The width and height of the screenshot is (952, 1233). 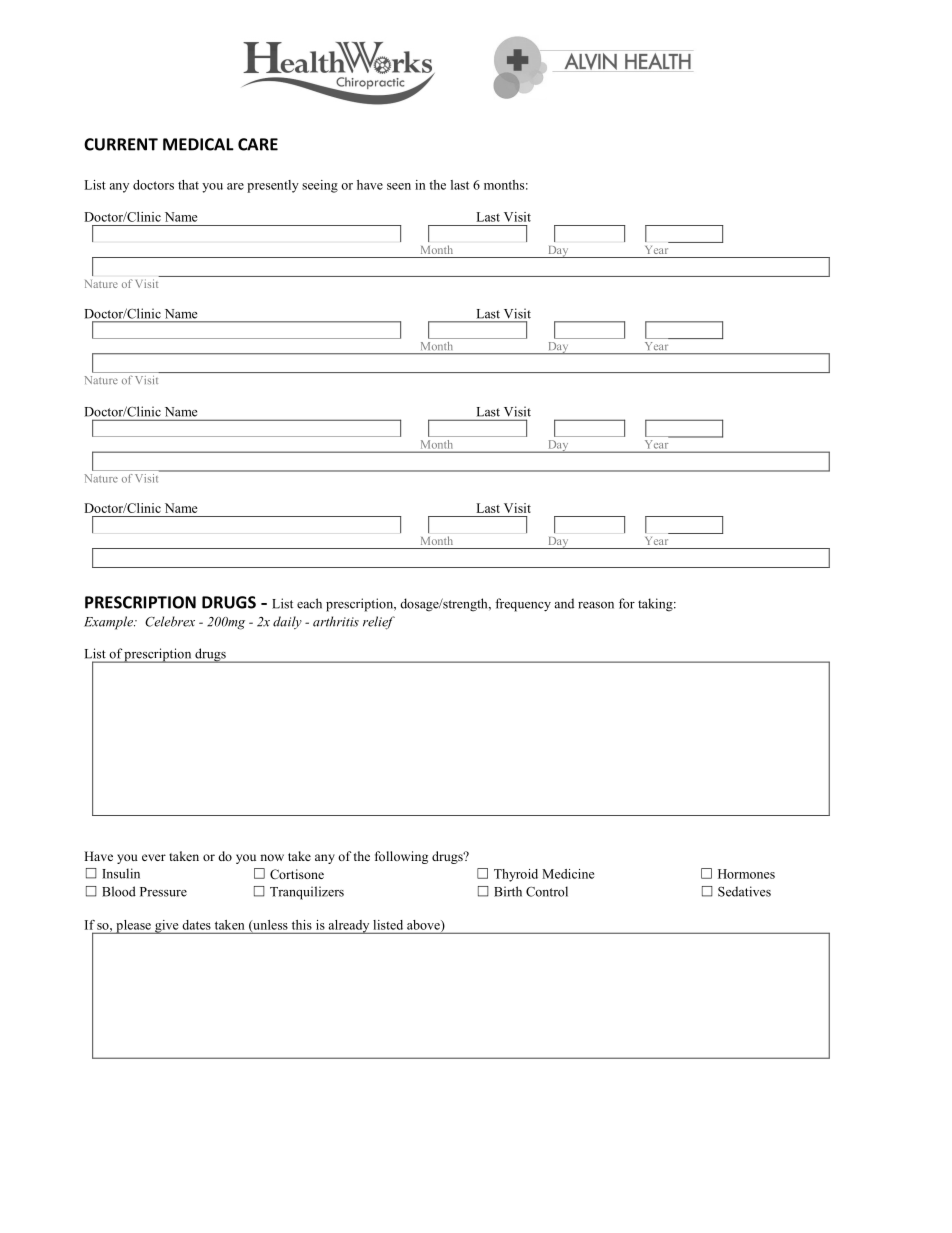 What do you see at coordinates (163, 892) in the screenshot?
I see `Pressure` at bounding box center [163, 892].
